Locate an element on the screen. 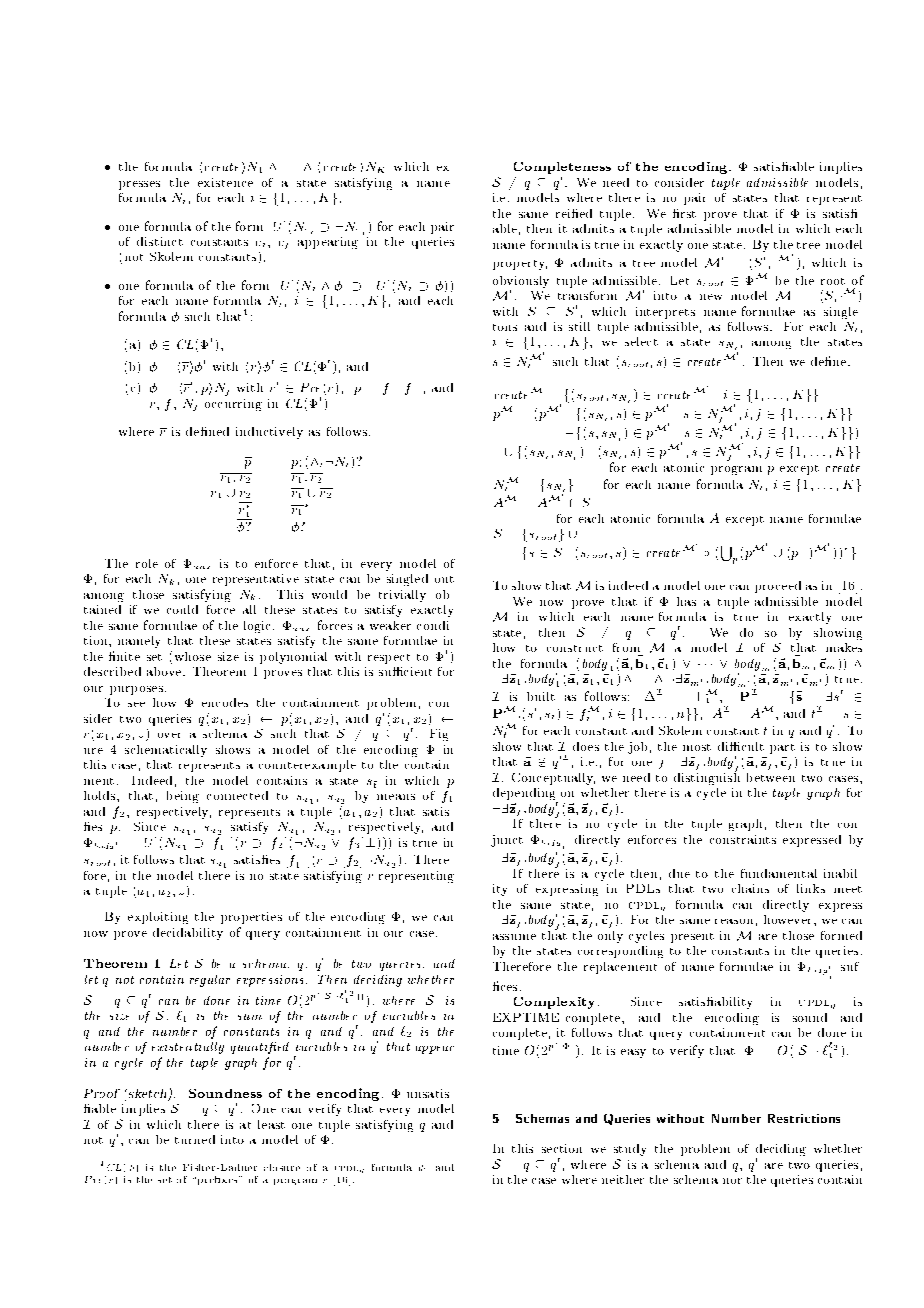  being is located at coordinates (183, 797).
